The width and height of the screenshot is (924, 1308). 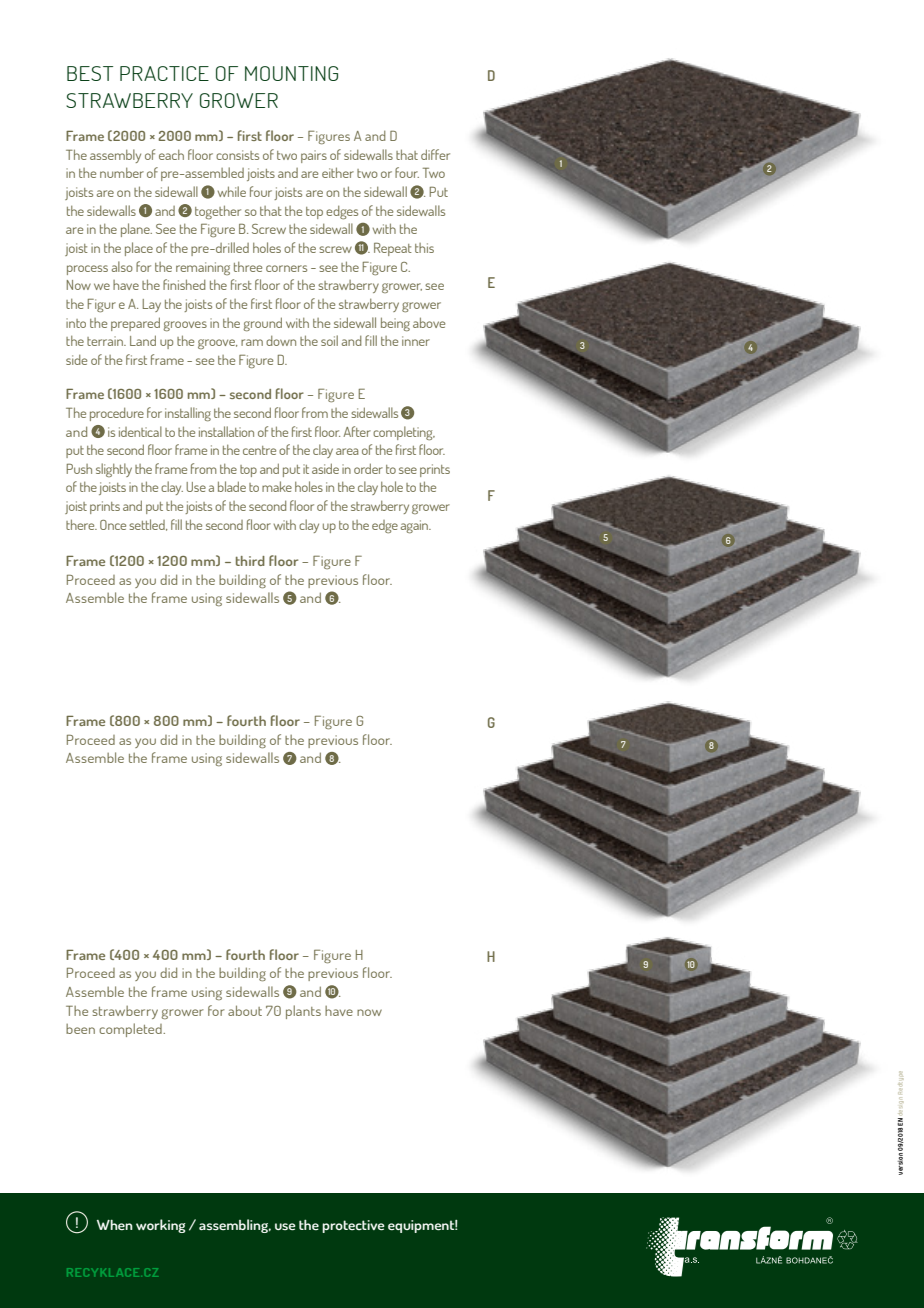 What do you see at coordinates (113, 525) in the screenshot?
I see `Once` at bounding box center [113, 525].
